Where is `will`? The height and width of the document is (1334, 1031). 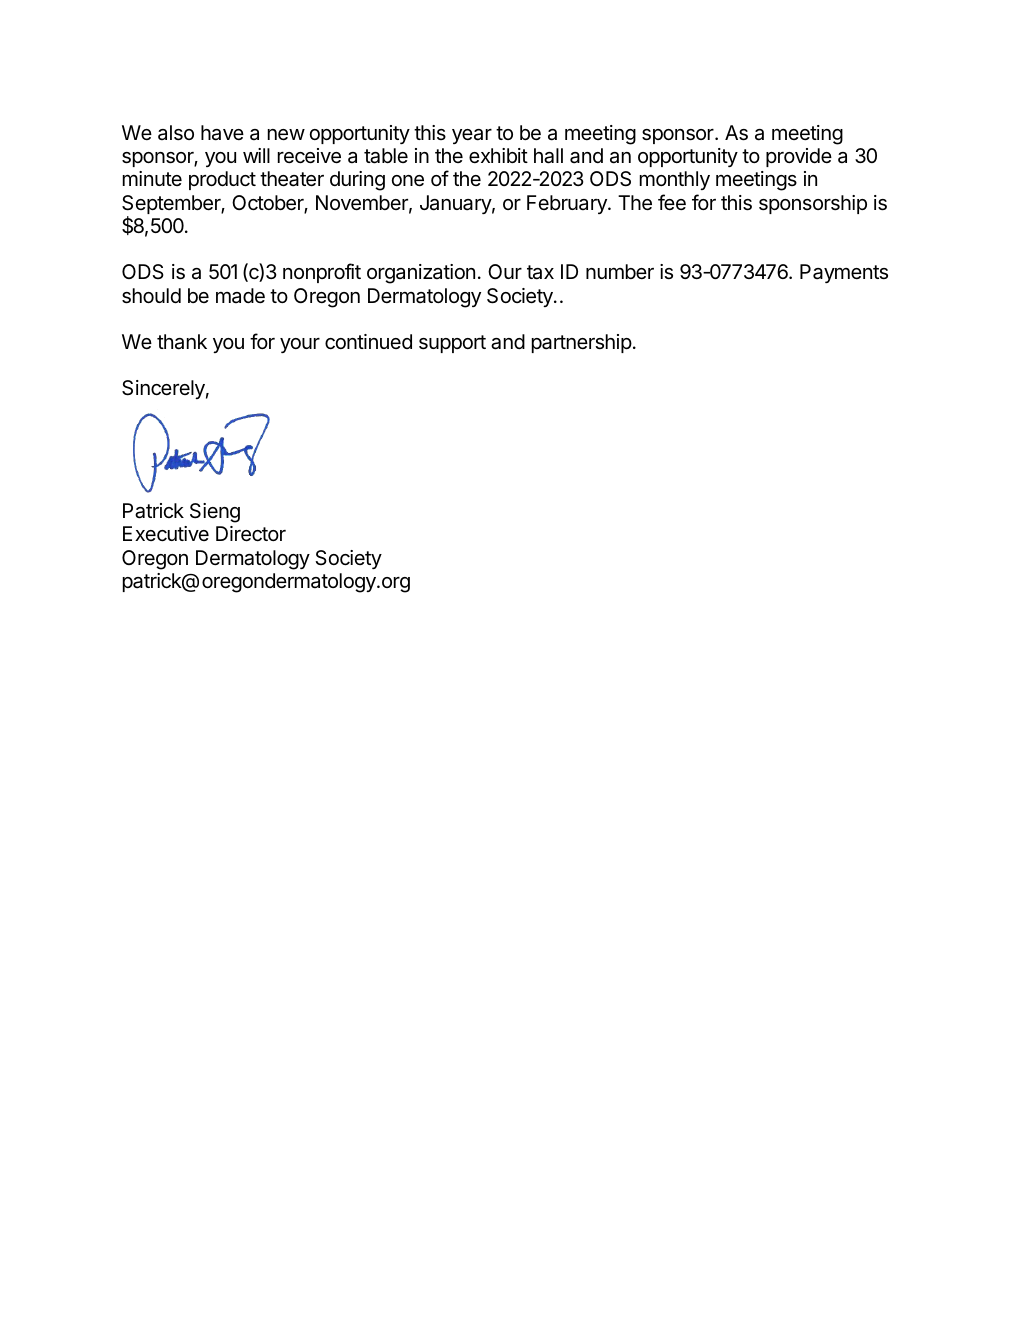
will is located at coordinates (256, 155).
